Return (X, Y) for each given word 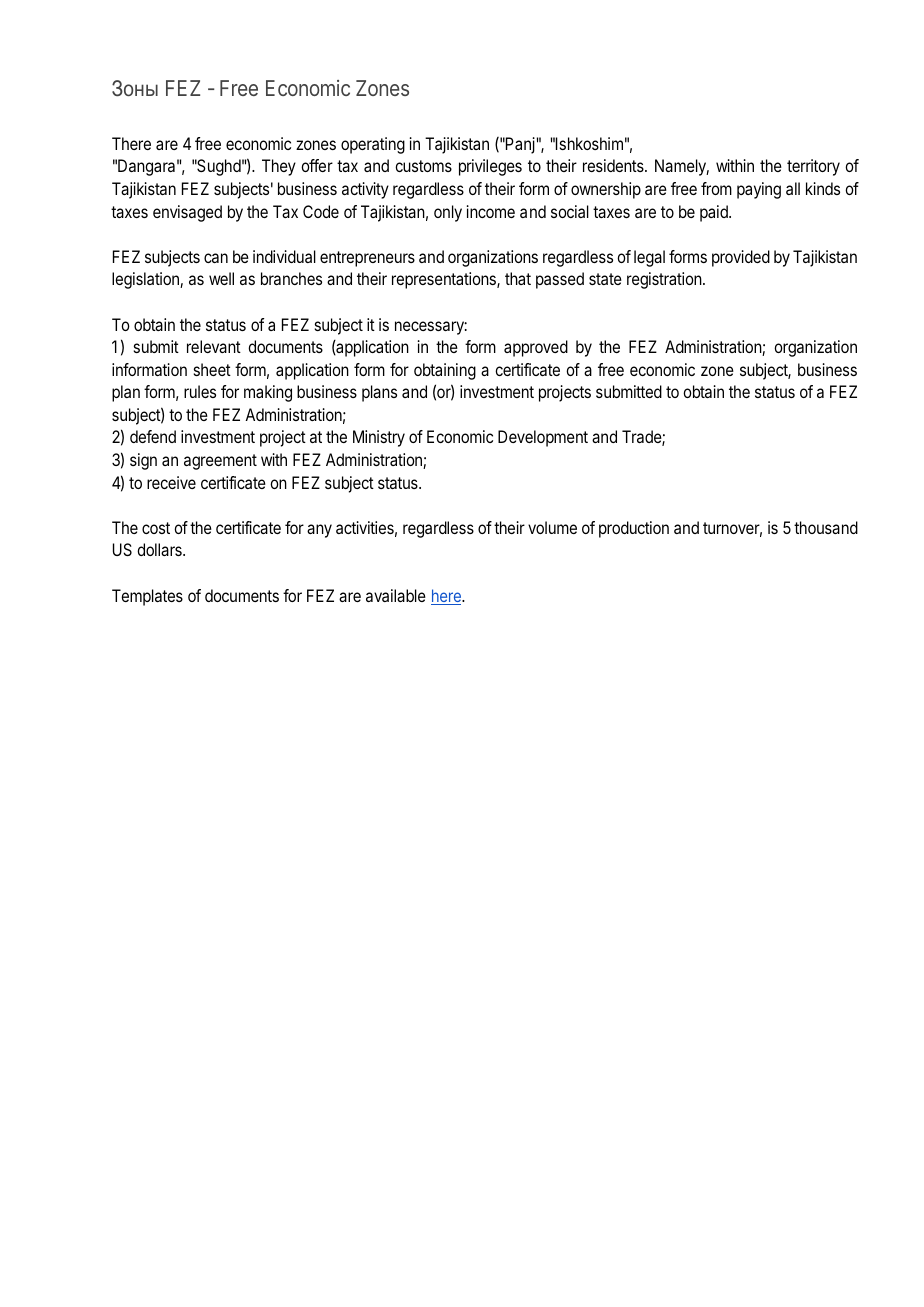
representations (445, 280)
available (396, 595)
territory (813, 167)
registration (664, 280)
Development (543, 438)
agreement (220, 462)
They (279, 167)
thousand (826, 527)
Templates (147, 597)
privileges (490, 167)
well (221, 278)
